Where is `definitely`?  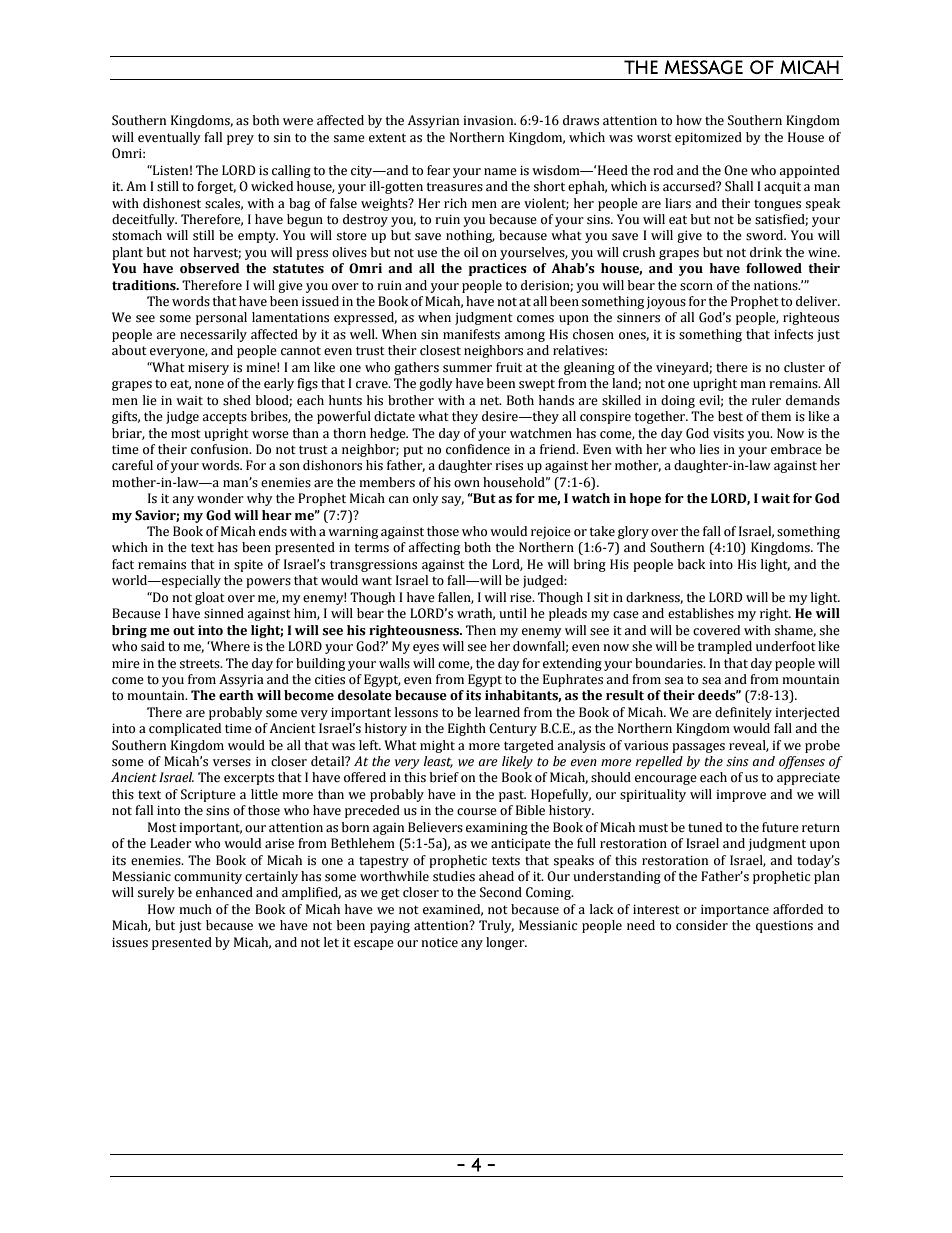
definitely is located at coordinates (743, 713).
